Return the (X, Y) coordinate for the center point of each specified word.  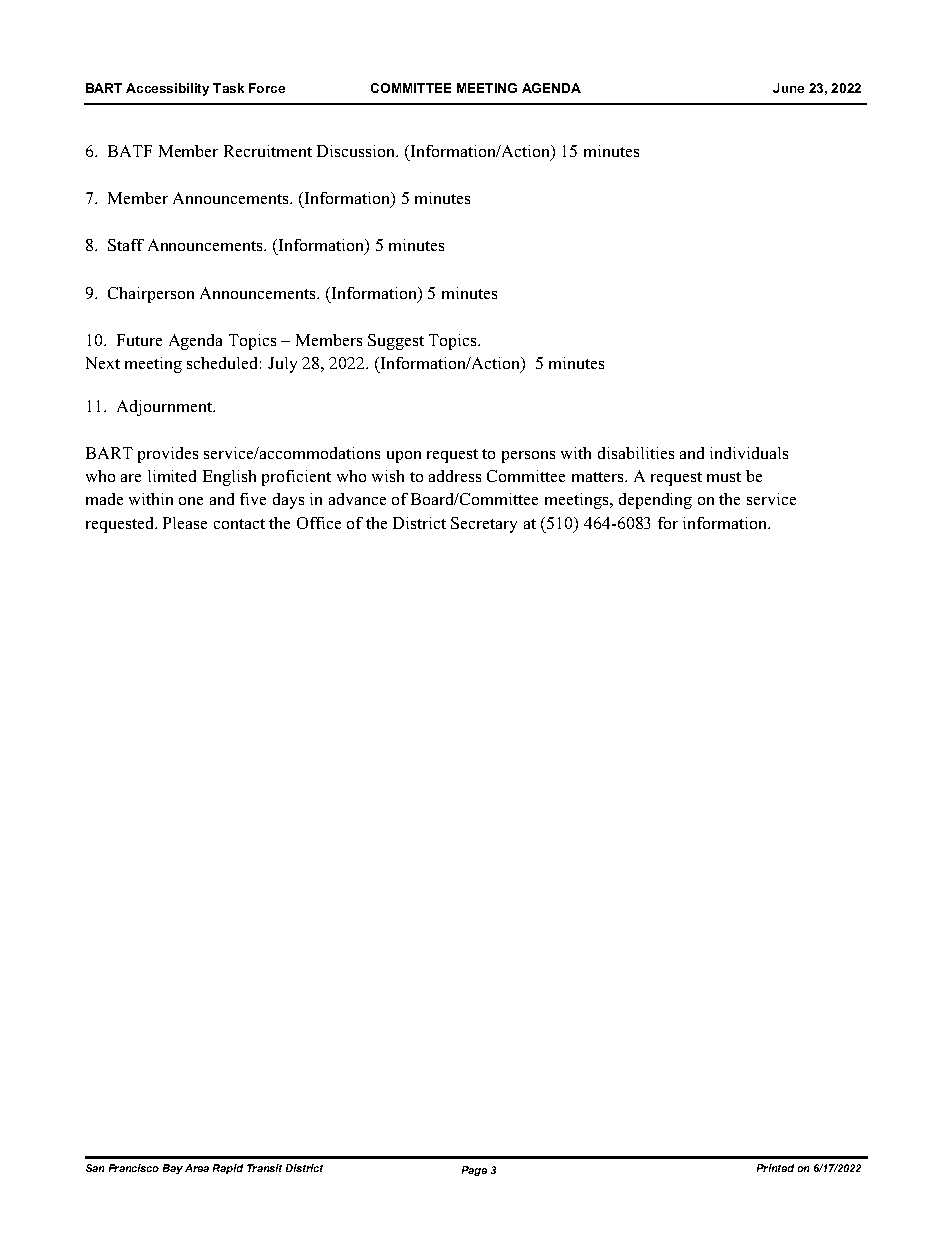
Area (197, 1168)
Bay (173, 1169)
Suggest (396, 342)
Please (185, 523)
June (788, 88)
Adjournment (166, 408)
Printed (775, 1168)
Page (474, 1171)
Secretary (484, 525)
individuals (749, 453)
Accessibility (167, 89)
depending (655, 501)
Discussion (357, 151)
